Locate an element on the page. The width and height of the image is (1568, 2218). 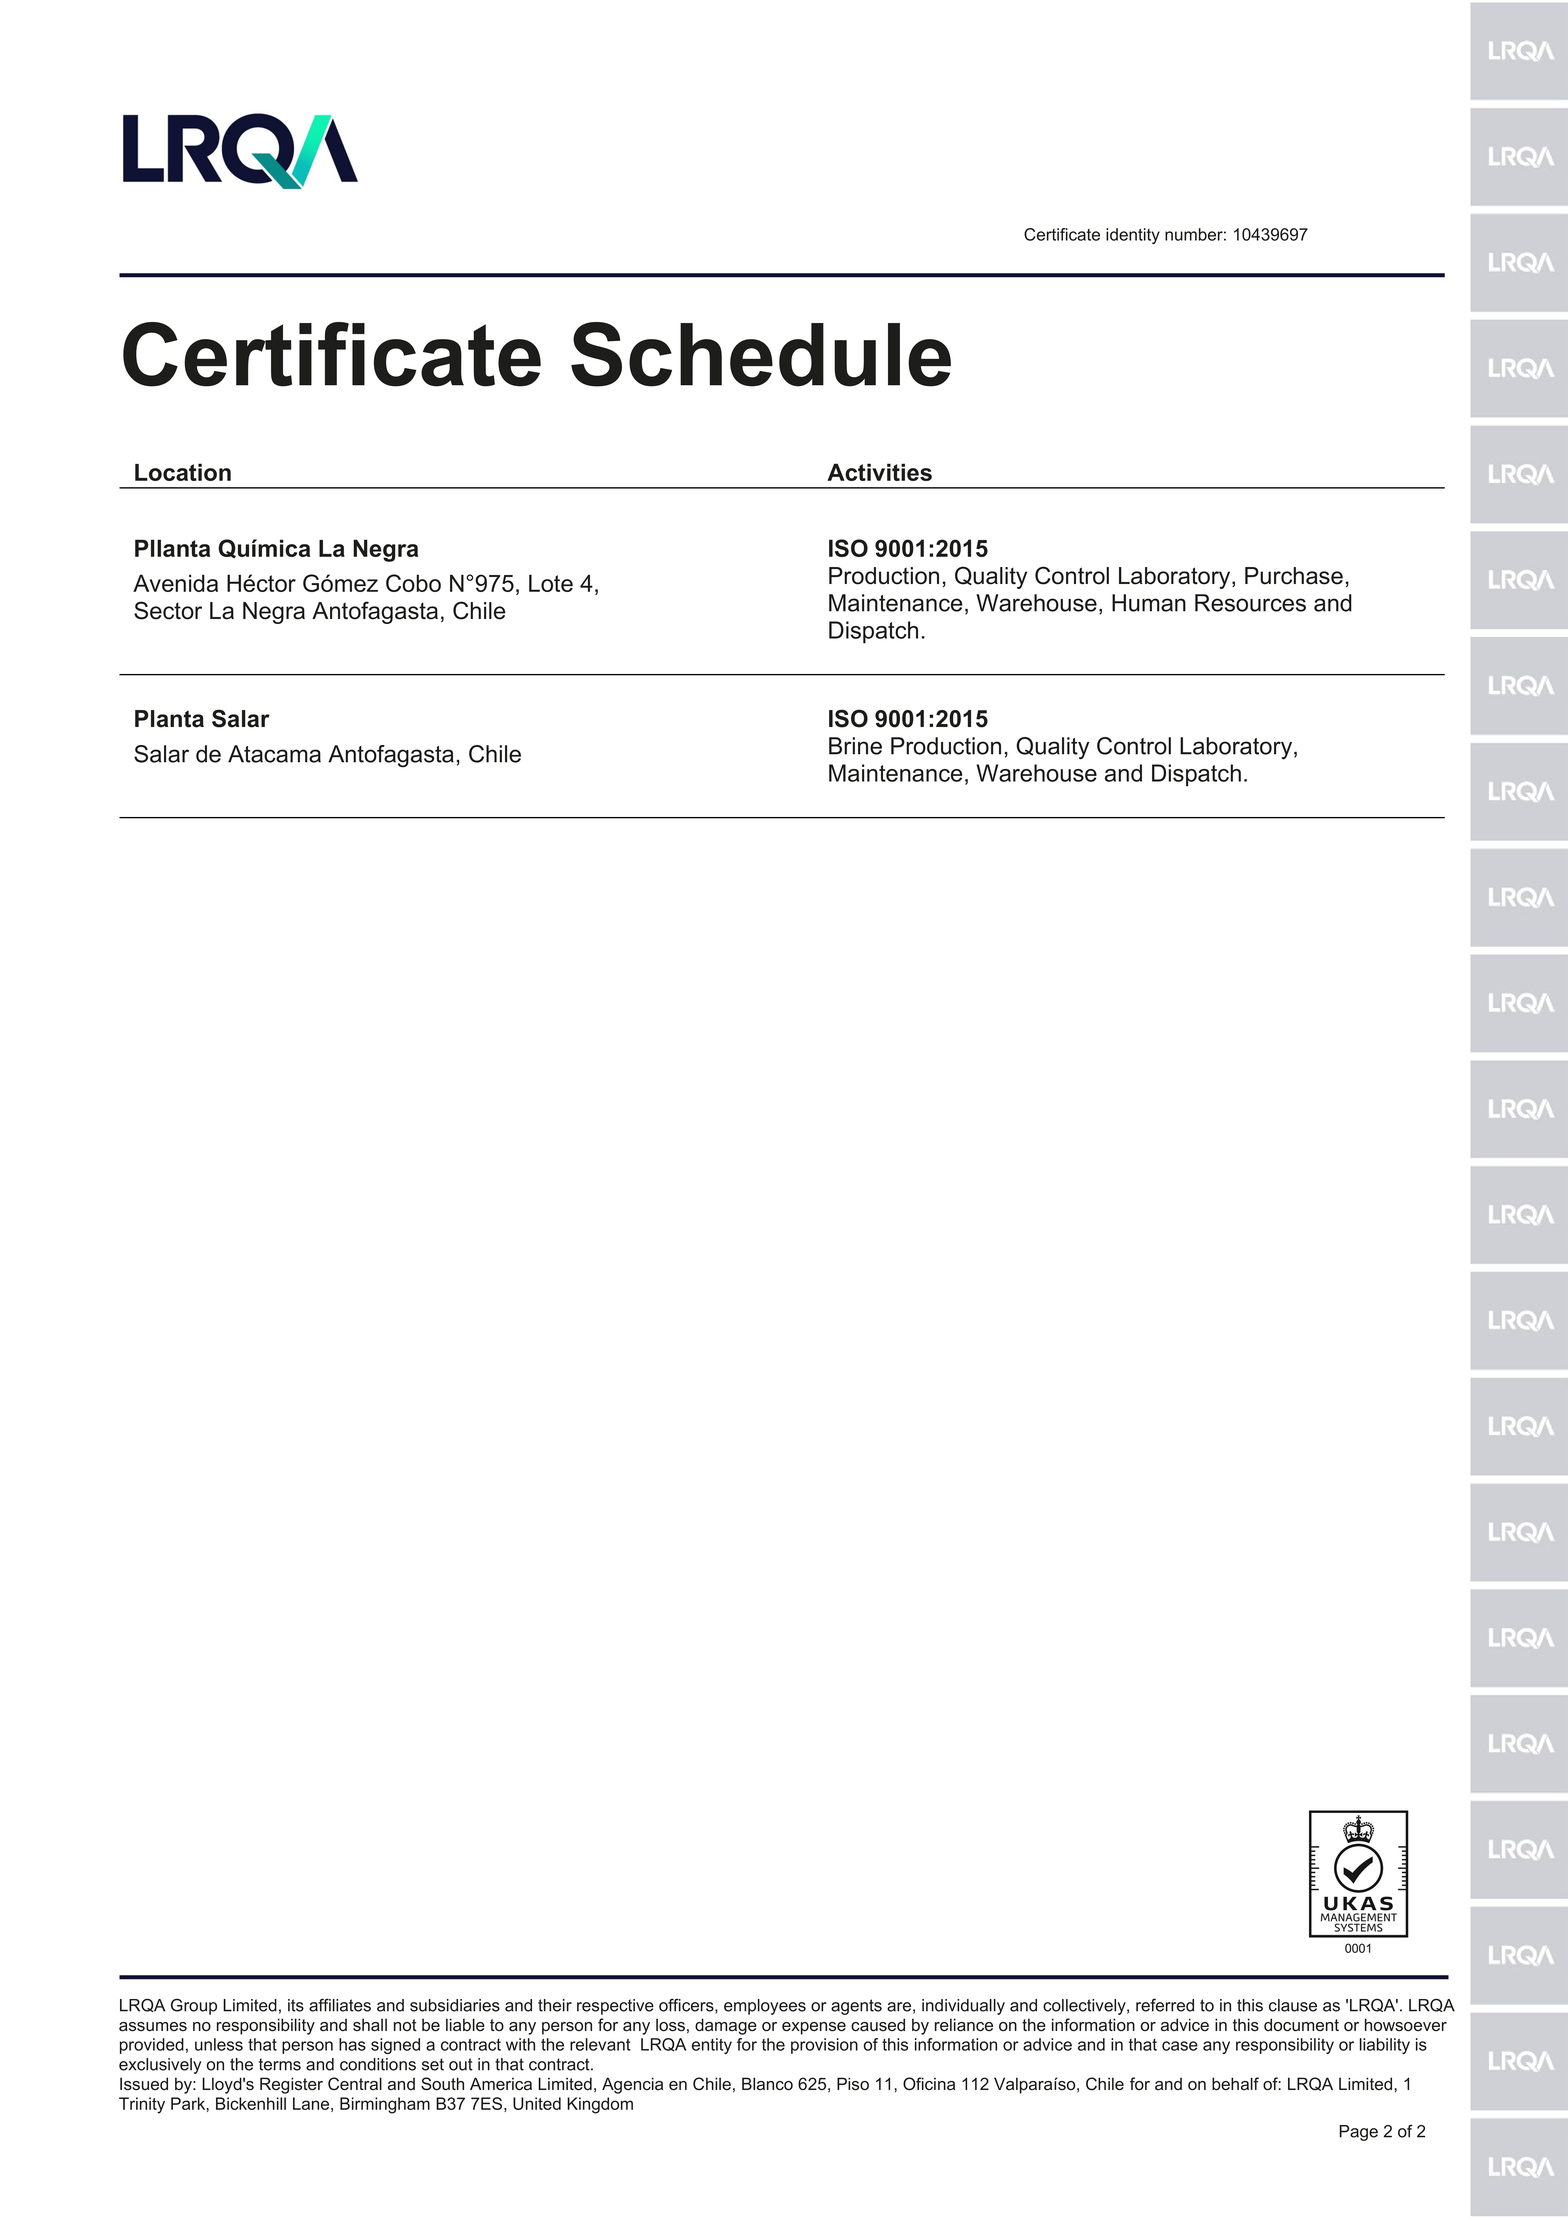
Resources is located at coordinates (1250, 603).
